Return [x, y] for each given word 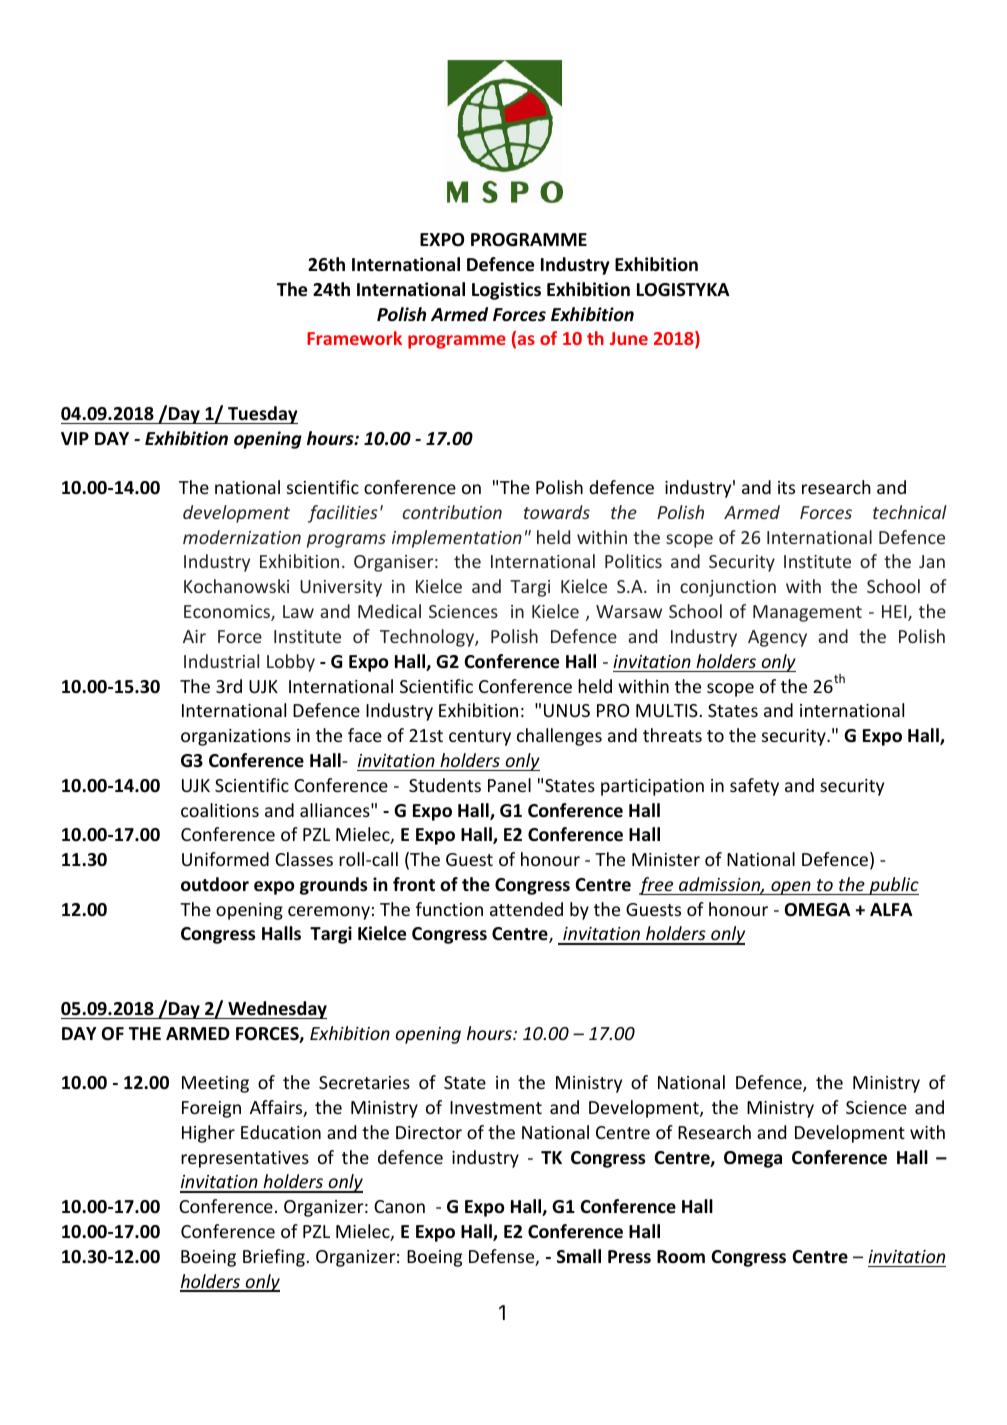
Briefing [275, 1258]
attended [526, 909]
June [629, 338]
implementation [457, 539]
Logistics [506, 291]
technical [910, 512]
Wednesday [276, 1010]
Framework [354, 338]
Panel [509, 785]
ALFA [891, 909]
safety [754, 787]
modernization [242, 537]
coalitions [220, 810]
